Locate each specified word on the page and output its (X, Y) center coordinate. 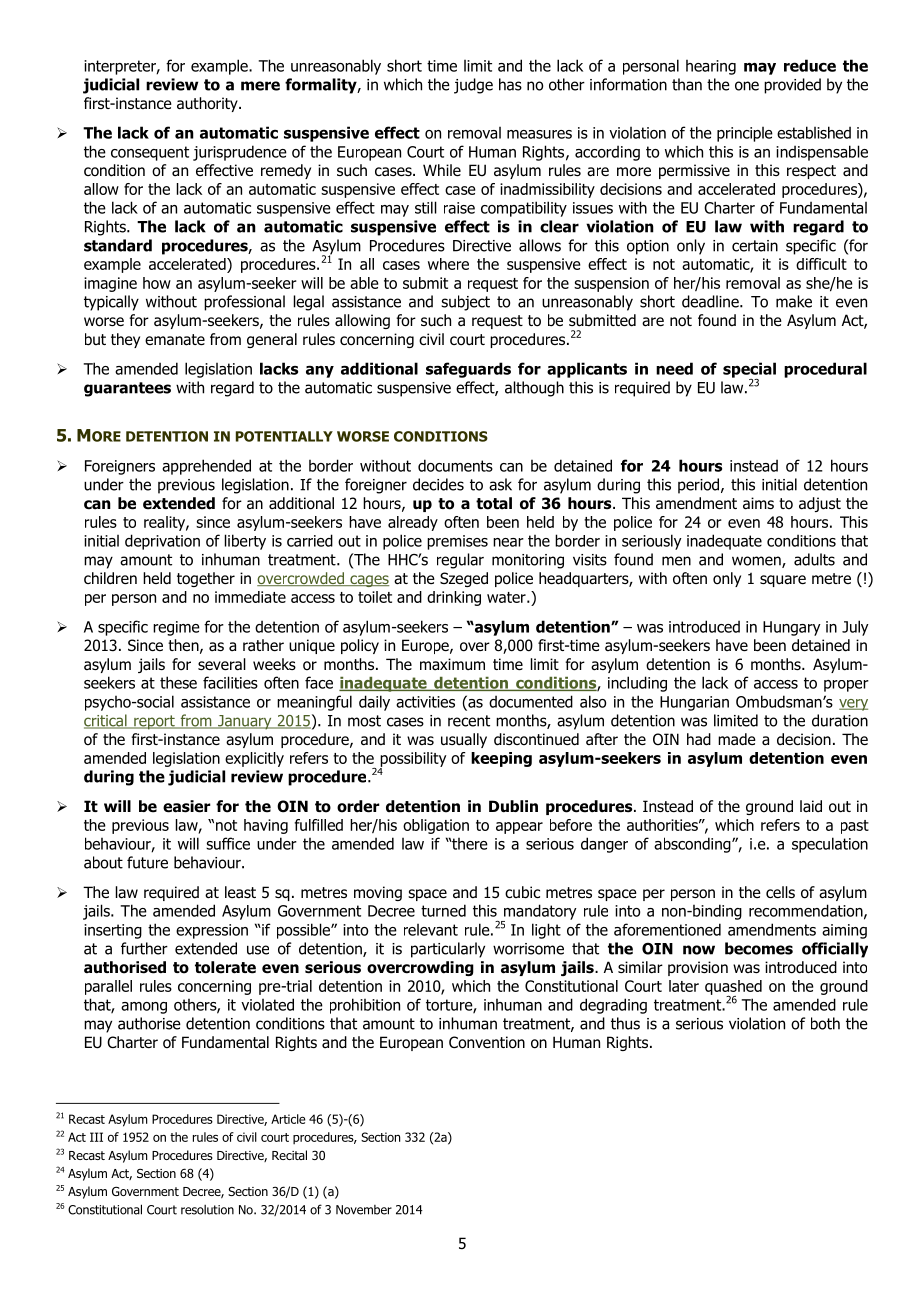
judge (473, 86)
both (825, 1023)
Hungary (792, 628)
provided (792, 86)
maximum (452, 664)
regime (176, 628)
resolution (207, 1210)
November (364, 1210)
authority (208, 104)
